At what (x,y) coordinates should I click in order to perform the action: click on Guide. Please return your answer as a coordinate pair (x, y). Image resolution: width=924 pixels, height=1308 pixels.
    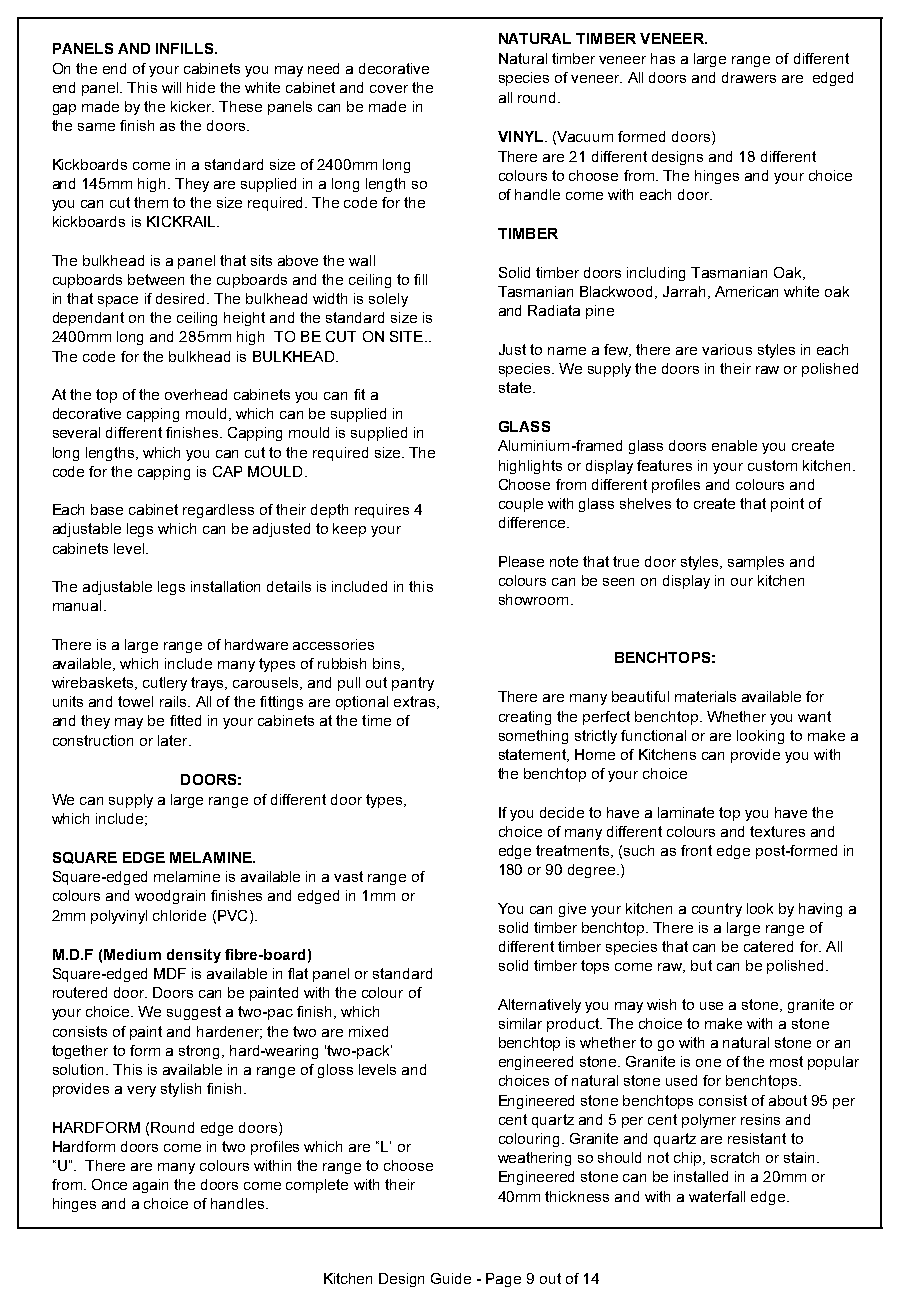
    Looking at the image, I should click on (451, 1278).
